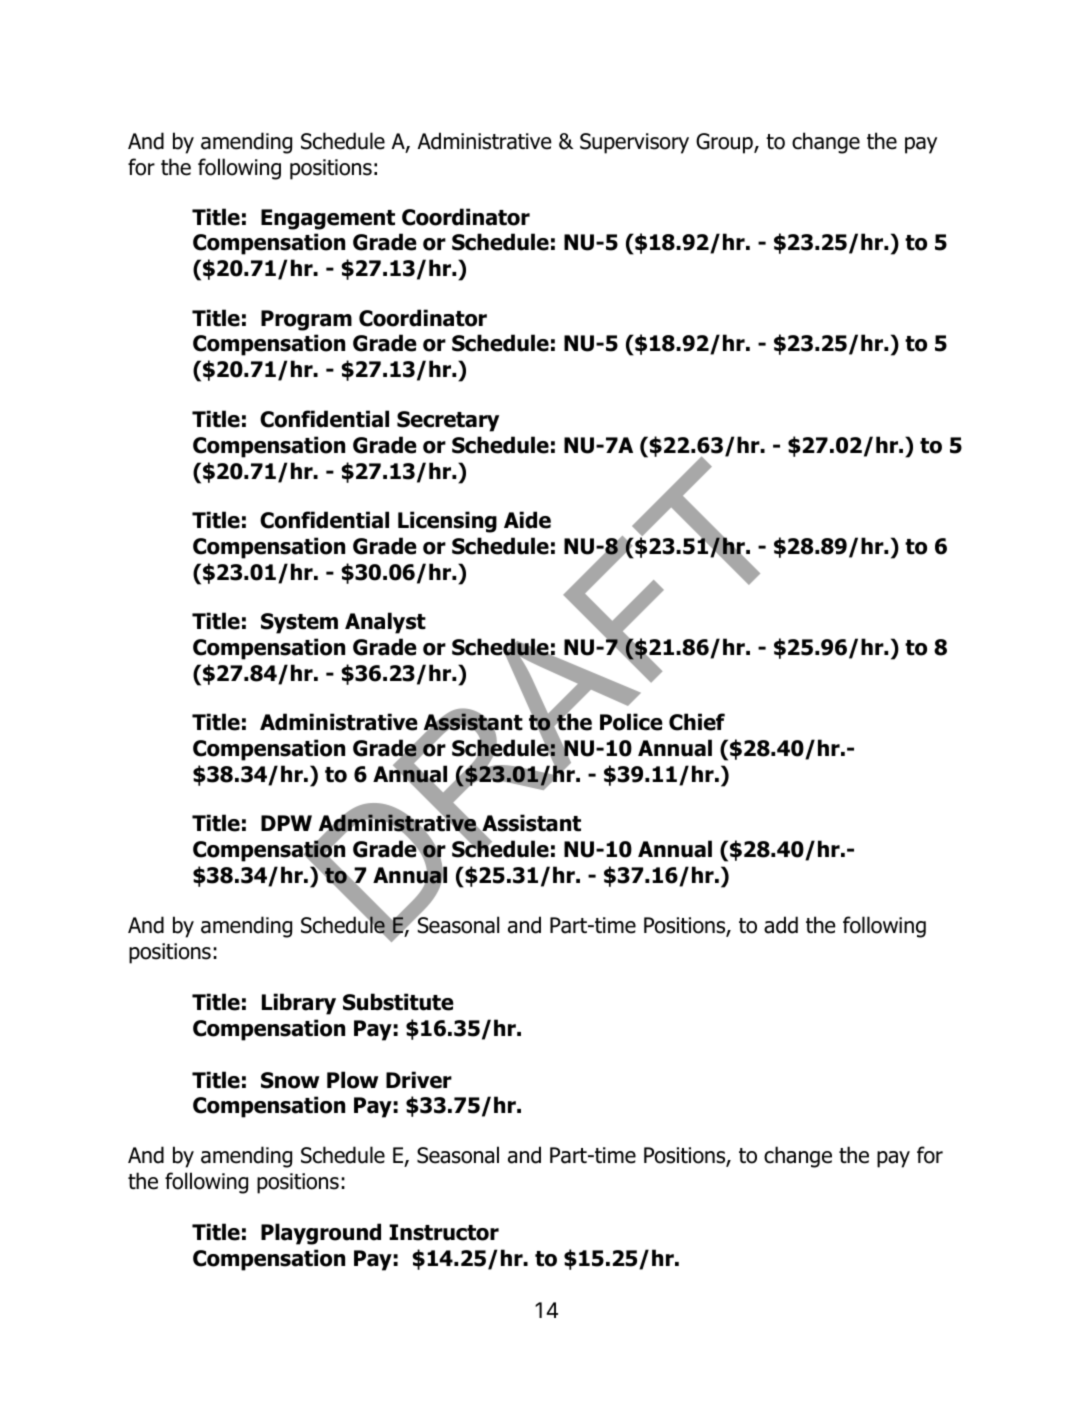  Describe the element at coordinates (527, 520) in the screenshot. I see `Aide` at that location.
